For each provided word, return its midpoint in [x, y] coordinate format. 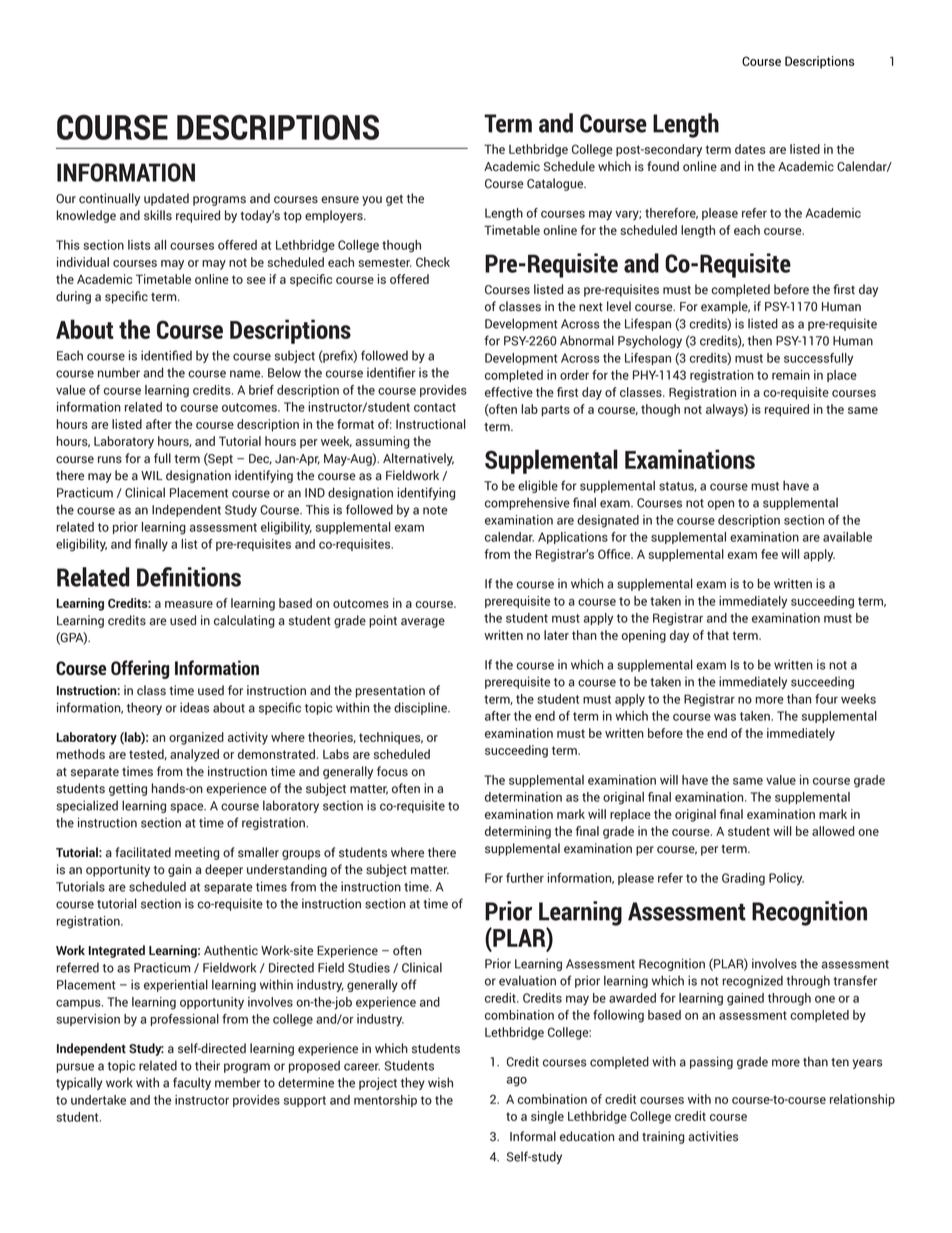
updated [166, 199]
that [718, 635]
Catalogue [556, 184]
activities [713, 1136]
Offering [140, 669]
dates [750, 149]
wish [440, 1082]
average [423, 623]
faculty [192, 1083]
